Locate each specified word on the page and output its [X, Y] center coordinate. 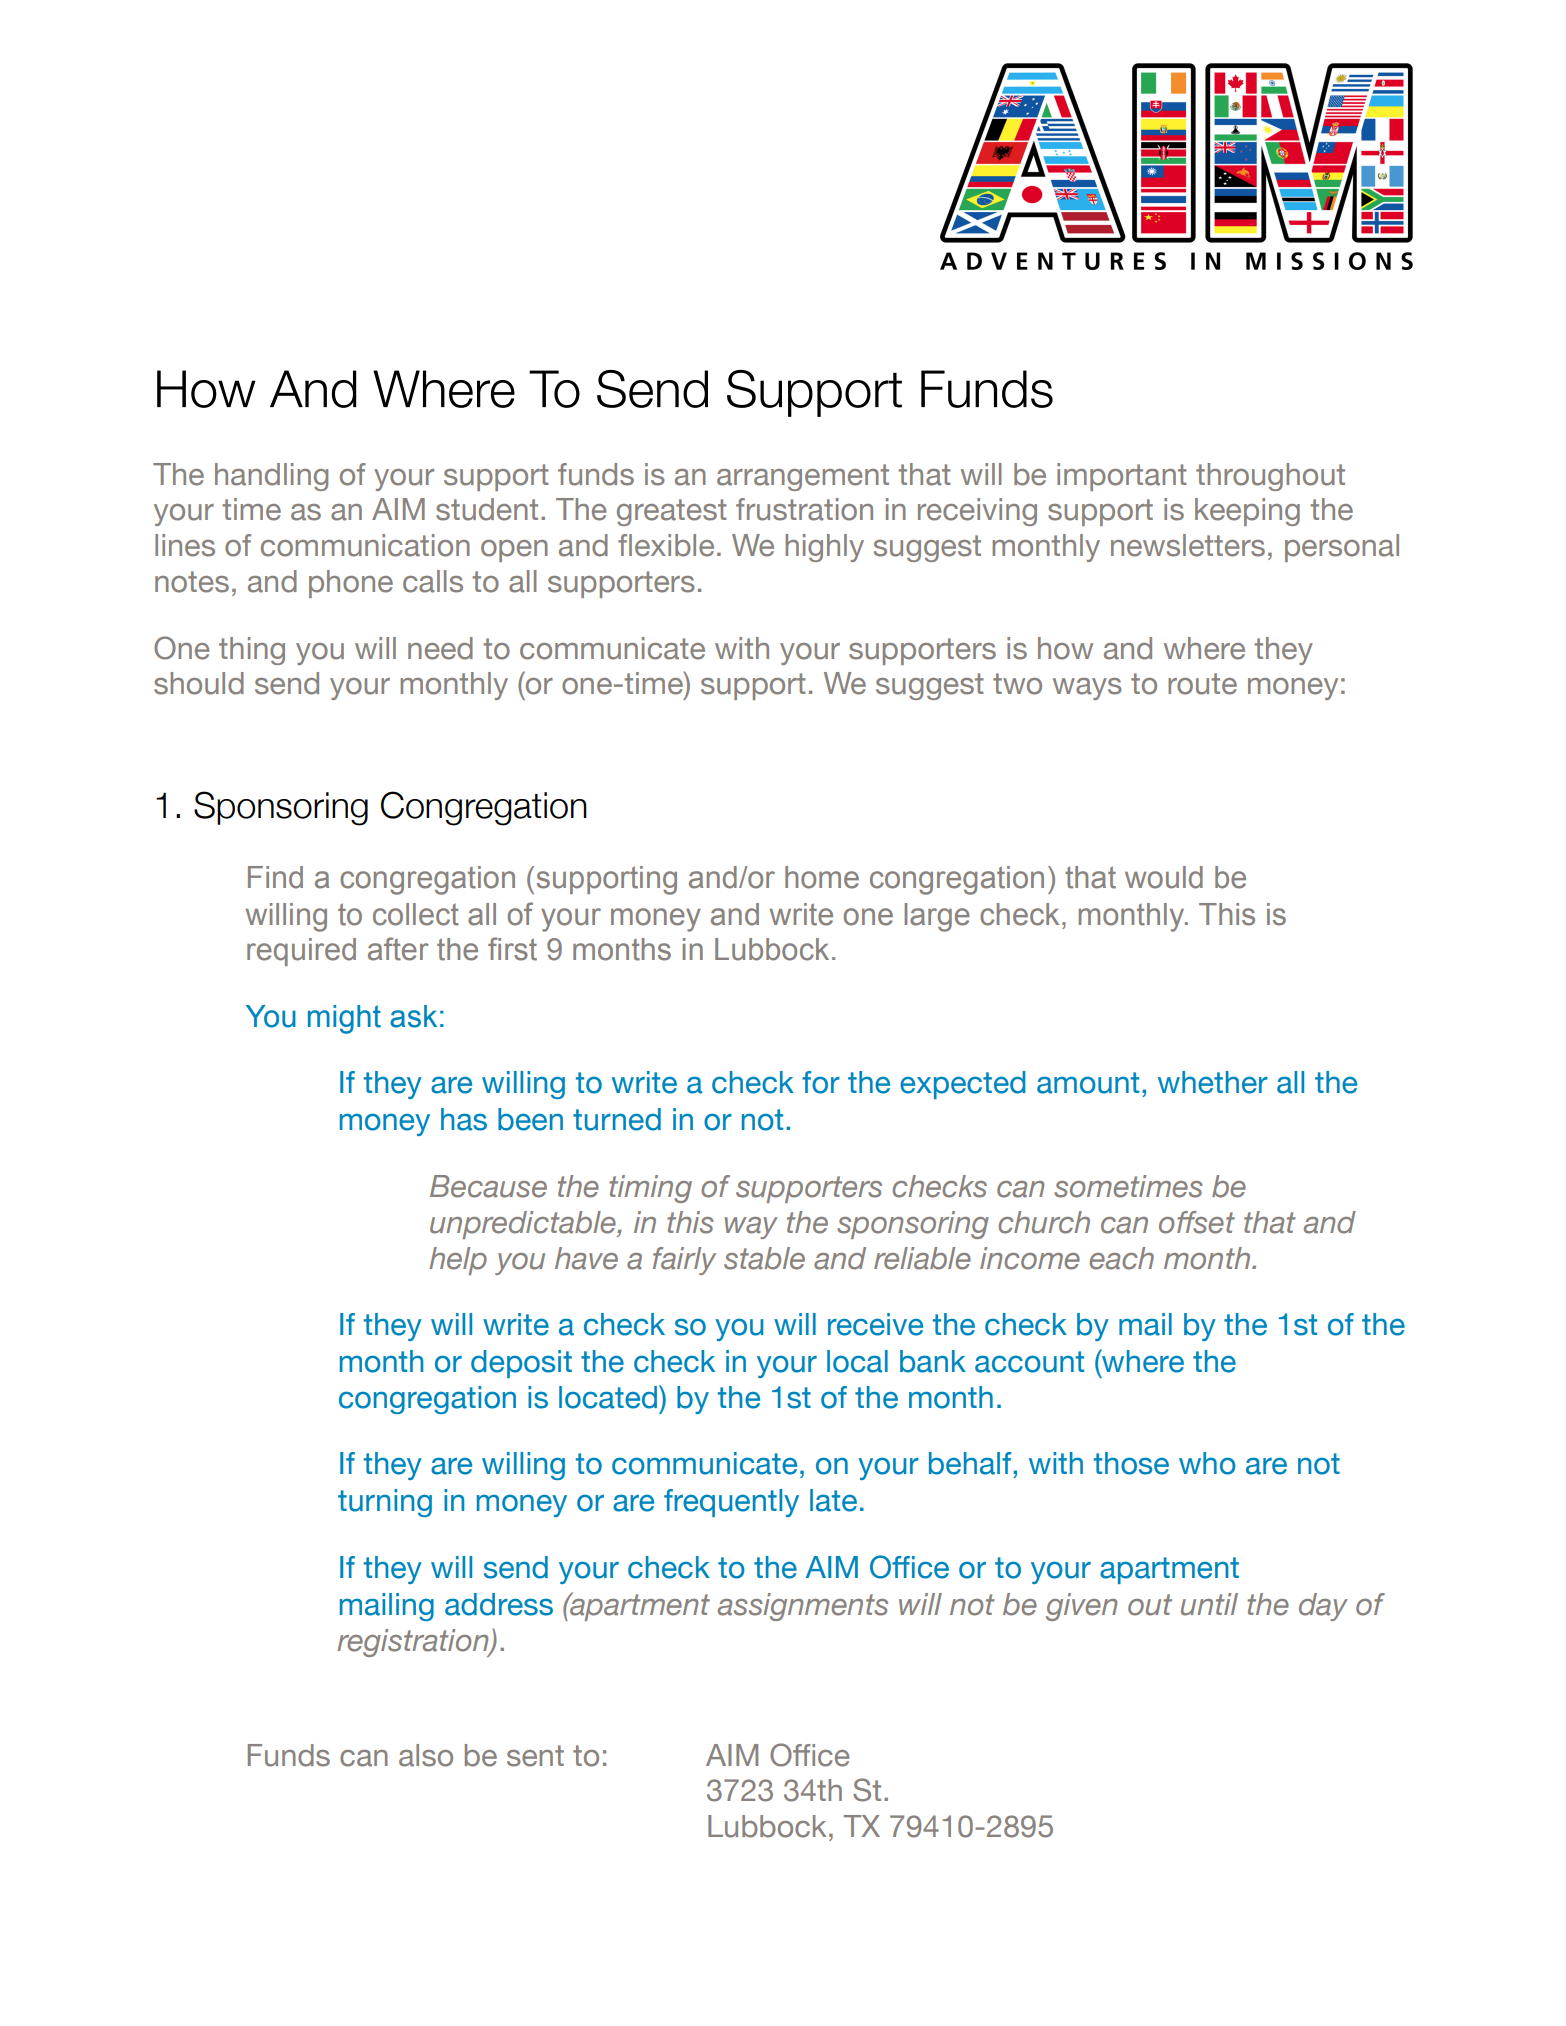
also [426, 1755]
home [822, 877]
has [464, 1119]
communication [365, 545]
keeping [1247, 512]
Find [275, 877]
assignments [803, 1607]
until [1209, 1604]
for [821, 1082]
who [1207, 1463]
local [857, 1361]
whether [1213, 1082]
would [1164, 877]
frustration [804, 509]
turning [385, 1503]
